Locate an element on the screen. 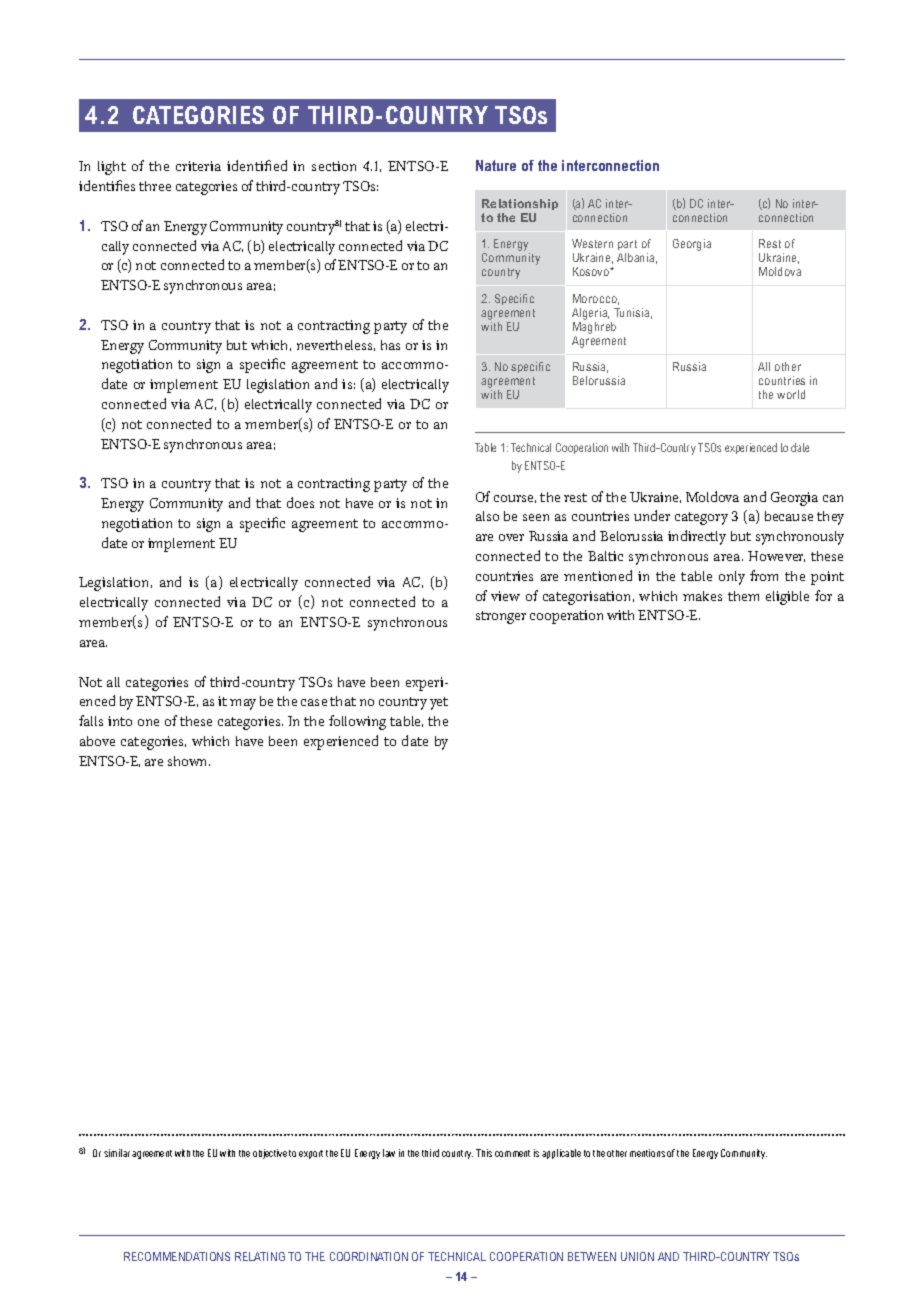 The height and width of the screenshot is (1308, 924). Western is located at coordinates (592, 243).
